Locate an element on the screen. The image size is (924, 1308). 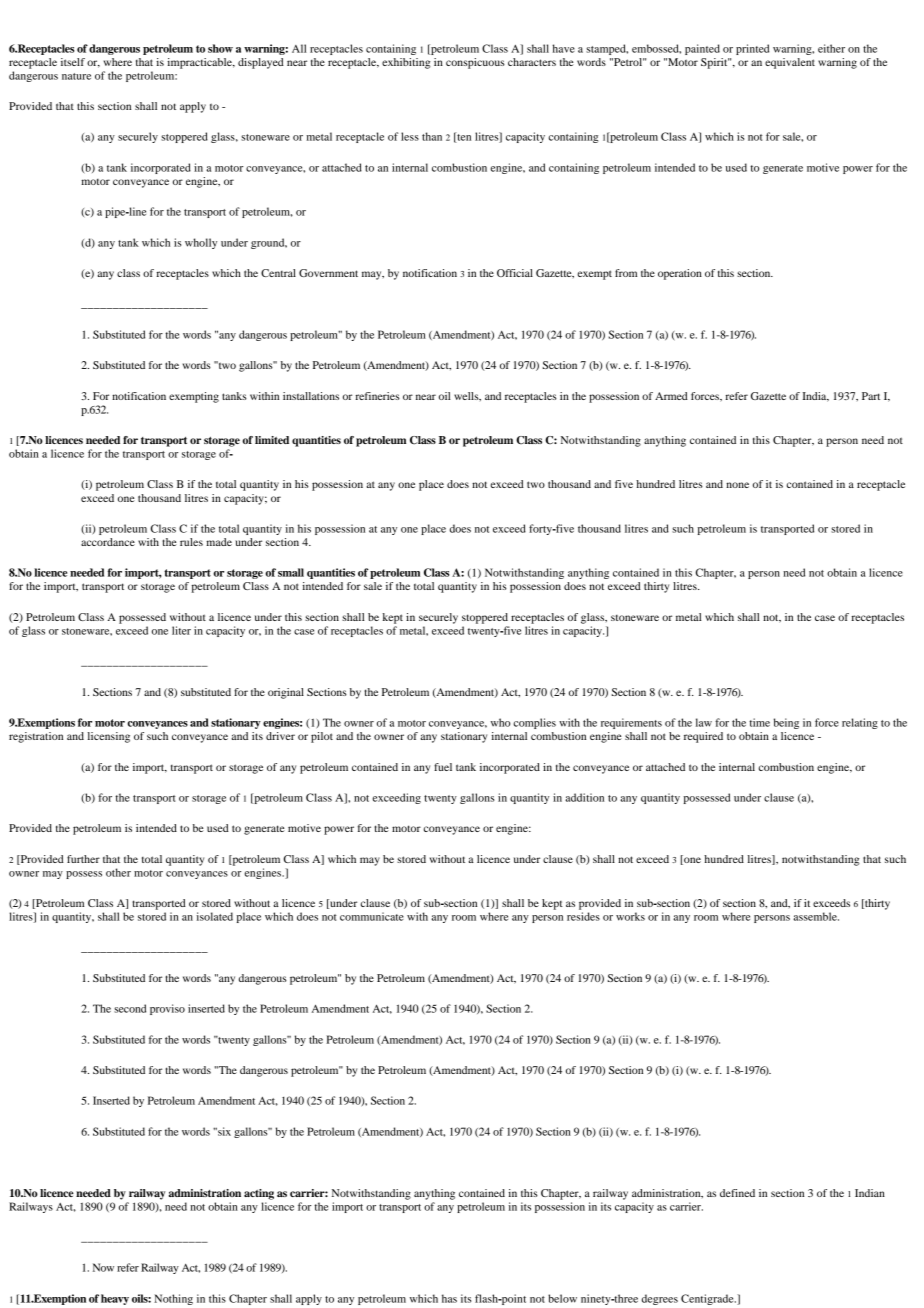
liter is located at coordinates (181, 630).
